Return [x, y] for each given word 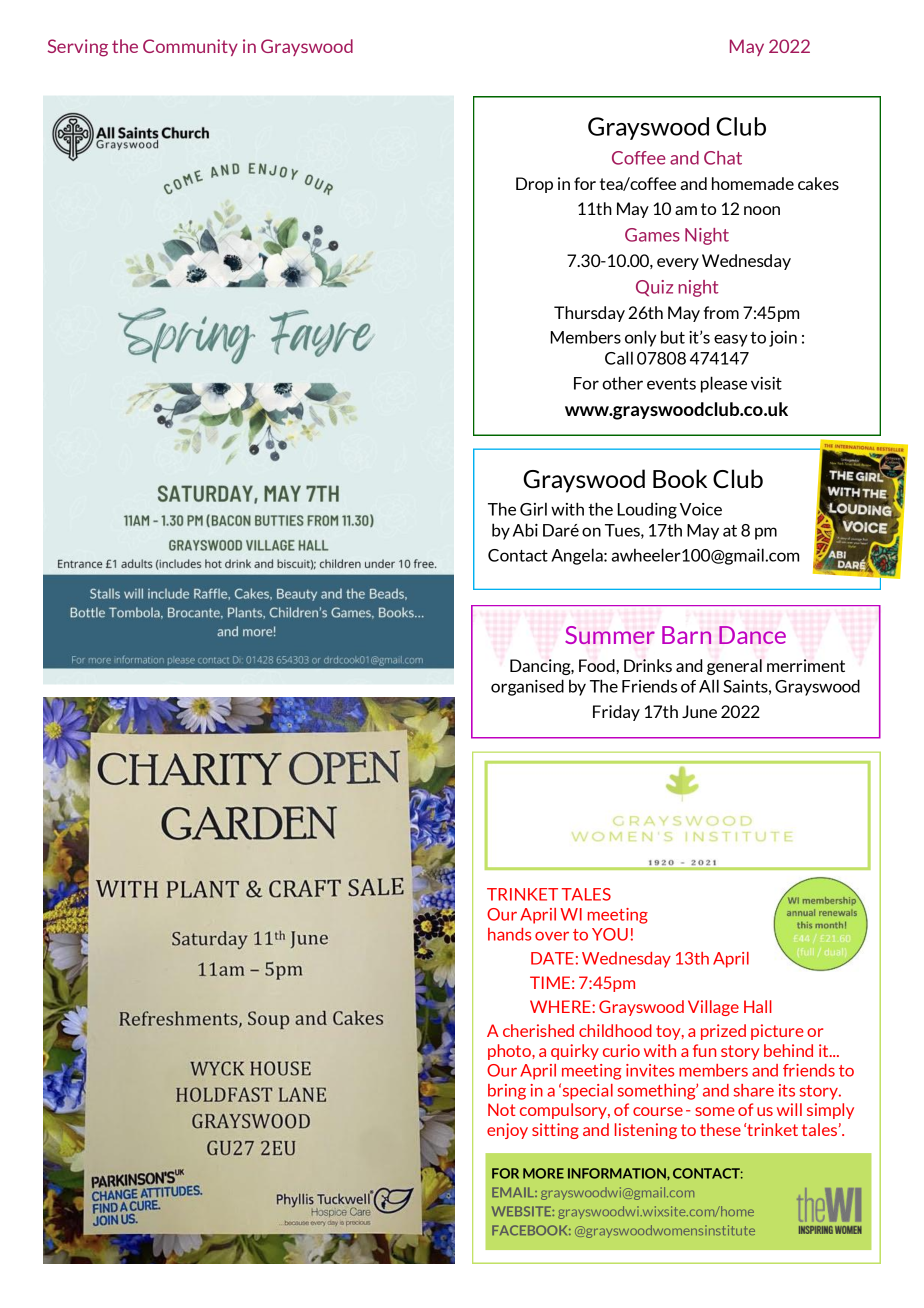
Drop [534, 185]
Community [190, 47]
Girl [533, 509]
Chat [723, 158]
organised [527, 687]
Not [501, 1109]
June [699, 711]
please [724, 384]
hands [509, 934]
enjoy [507, 1131]
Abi [525, 530]
